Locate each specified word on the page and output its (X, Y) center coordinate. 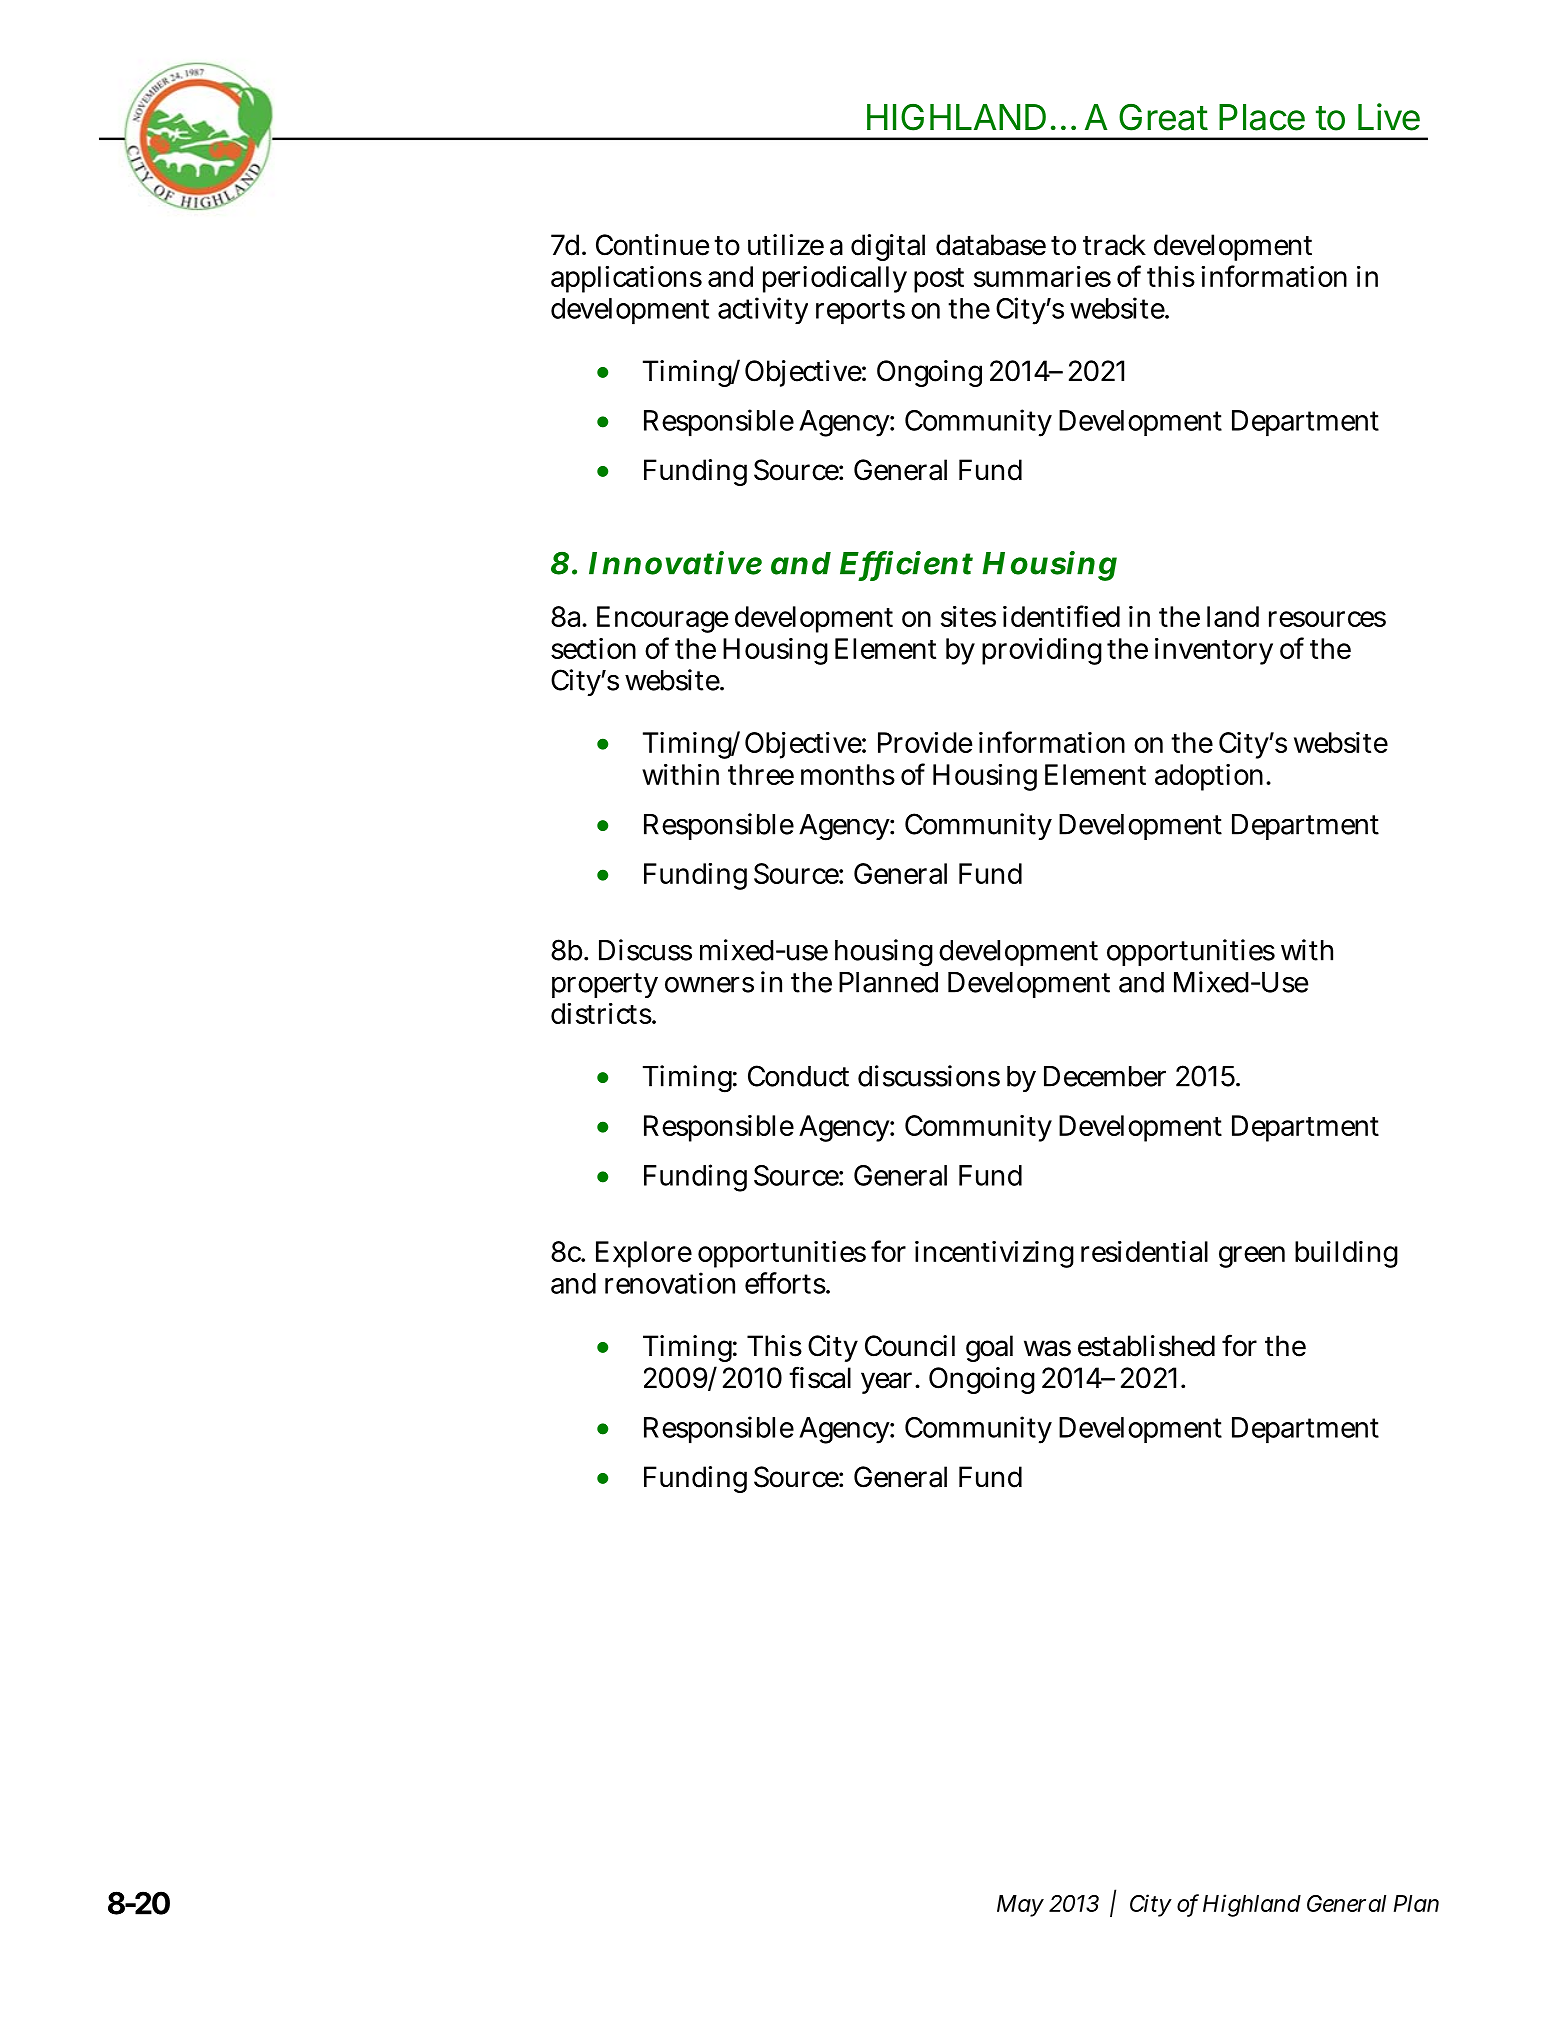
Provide (925, 742)
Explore (644, 1254)
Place (1262, 117)
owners (709, 984)
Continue (652, 245)
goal (989, 1348)
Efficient (906, 564)
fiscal (820, 1377)
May (1020, 1906)
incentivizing (994, 1254)
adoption (1209, 777)
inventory (1214, 651)
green (1252, 1257)
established (1146, 1346)
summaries (1042, 276)
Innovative (675, 563)
